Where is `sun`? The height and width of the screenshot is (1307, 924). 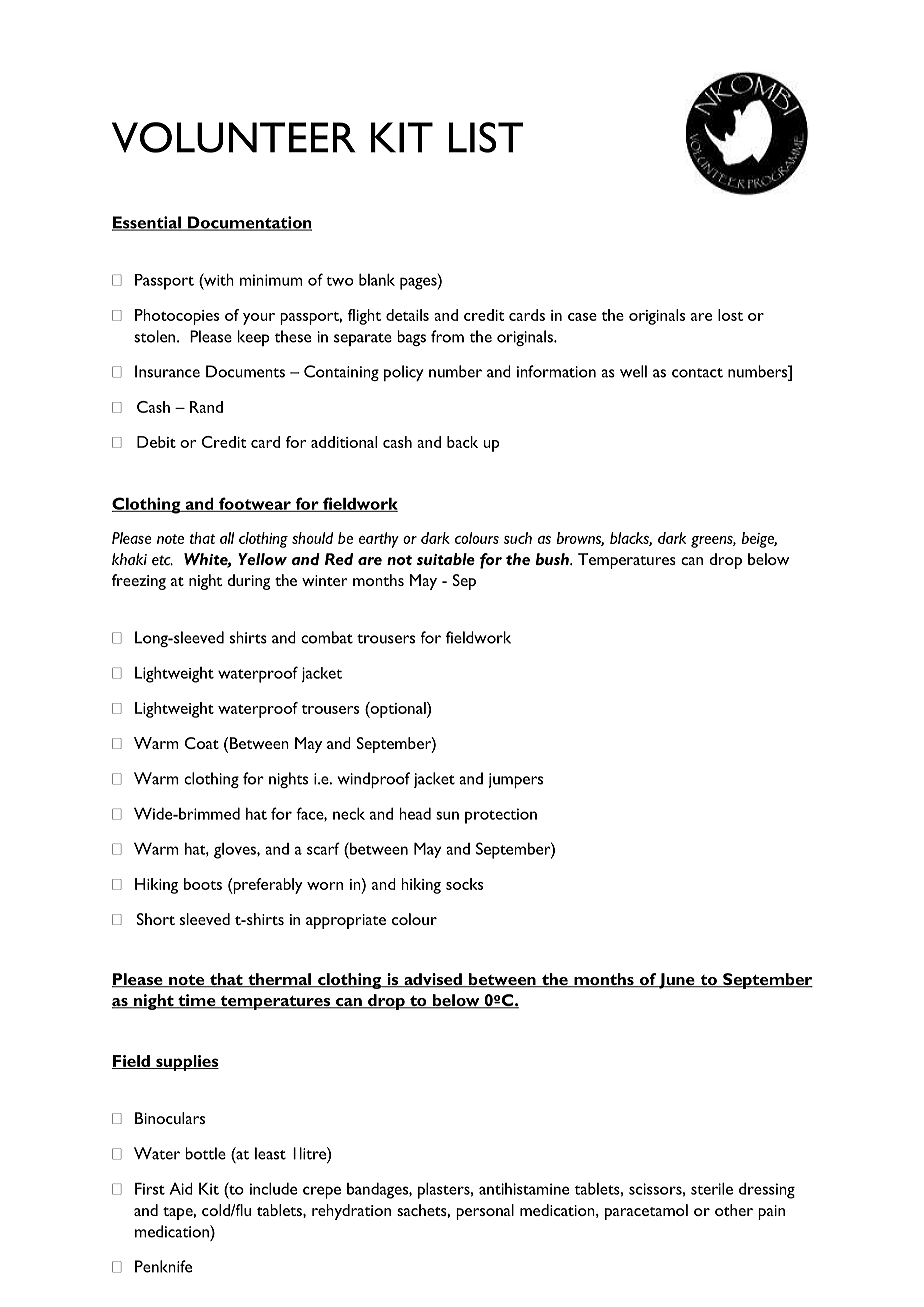 sun is located at coordinates (447, 815).
